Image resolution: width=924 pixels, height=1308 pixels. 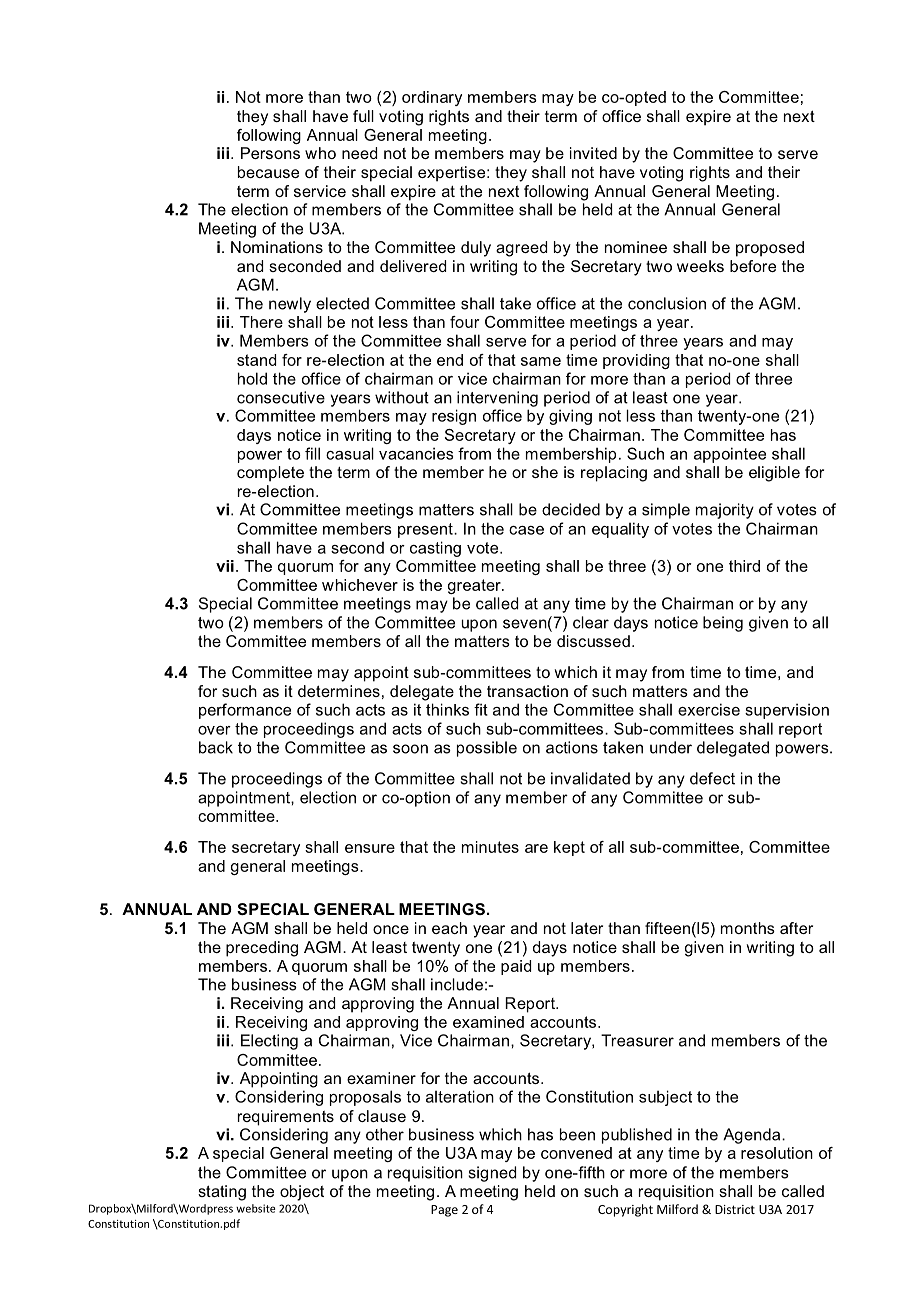 What do you see at coordinates (270, 474) in the screenshot?
I see `complete` at bounding box center [270, 474].
